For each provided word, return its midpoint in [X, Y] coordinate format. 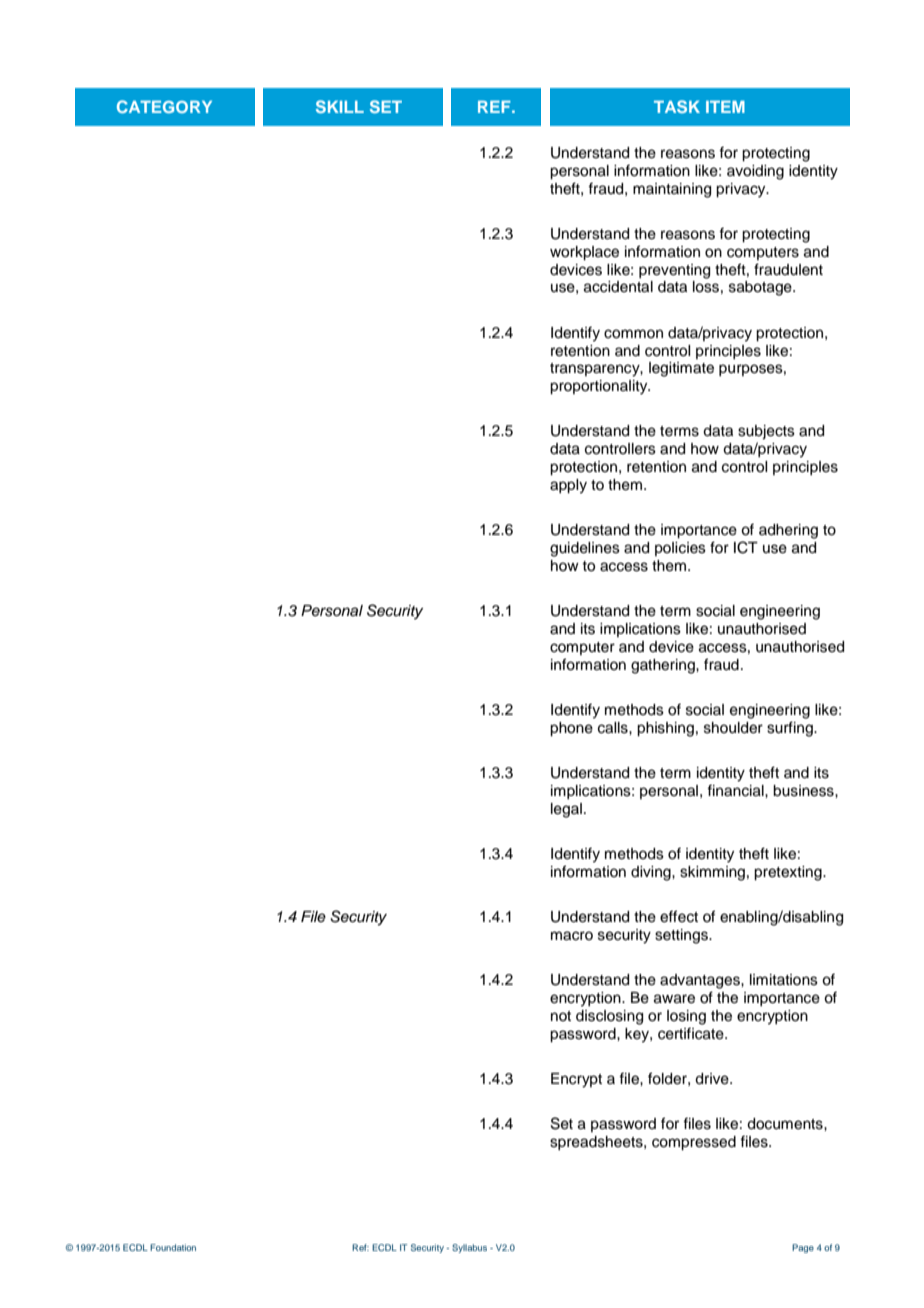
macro [572, 936]
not [561, 1016]
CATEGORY [164, 106]
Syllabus [469, 1248]
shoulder [733, 728]
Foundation [173, 1247]
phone [571, 729]
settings [682, 936]
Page [803, 1248]
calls [614, 728]
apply [568, 486]
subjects [766, 432]
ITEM [725, 107]
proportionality [600, 387]
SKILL [340, 106]
